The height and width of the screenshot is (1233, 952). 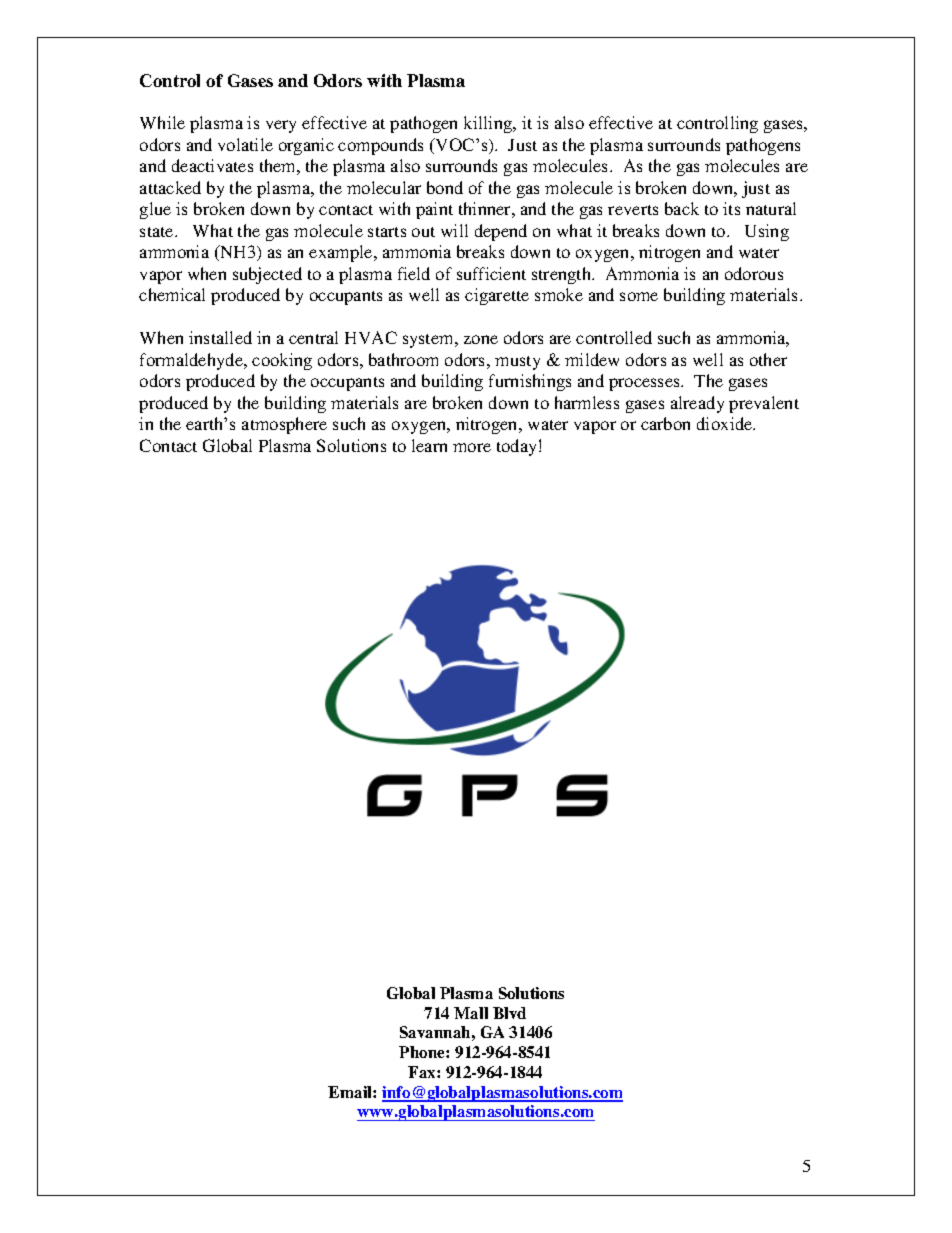 I want to click on Blvd, so click(x=509, y=1013).
